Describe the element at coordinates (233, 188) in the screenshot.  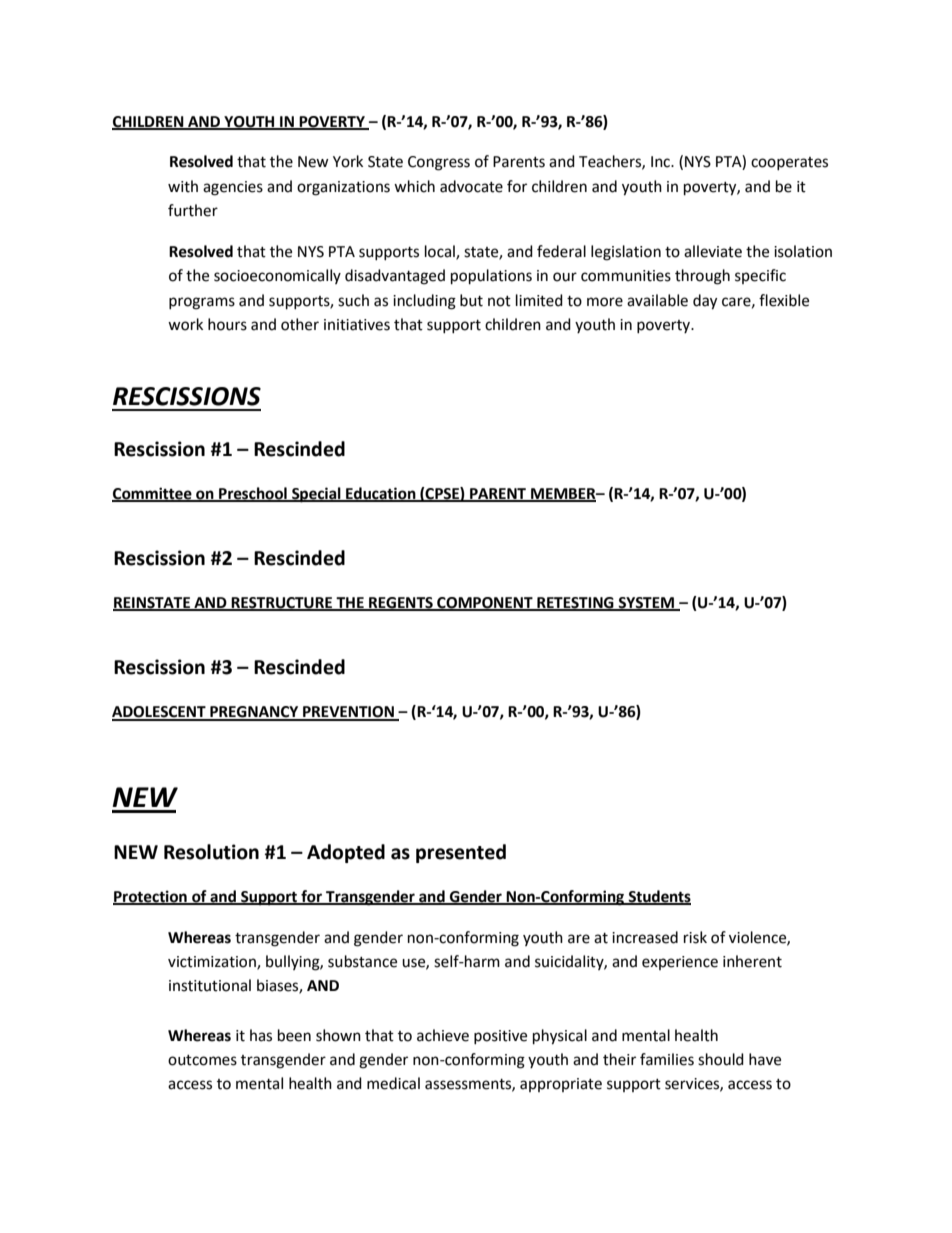
I see `agencies` at that location.
